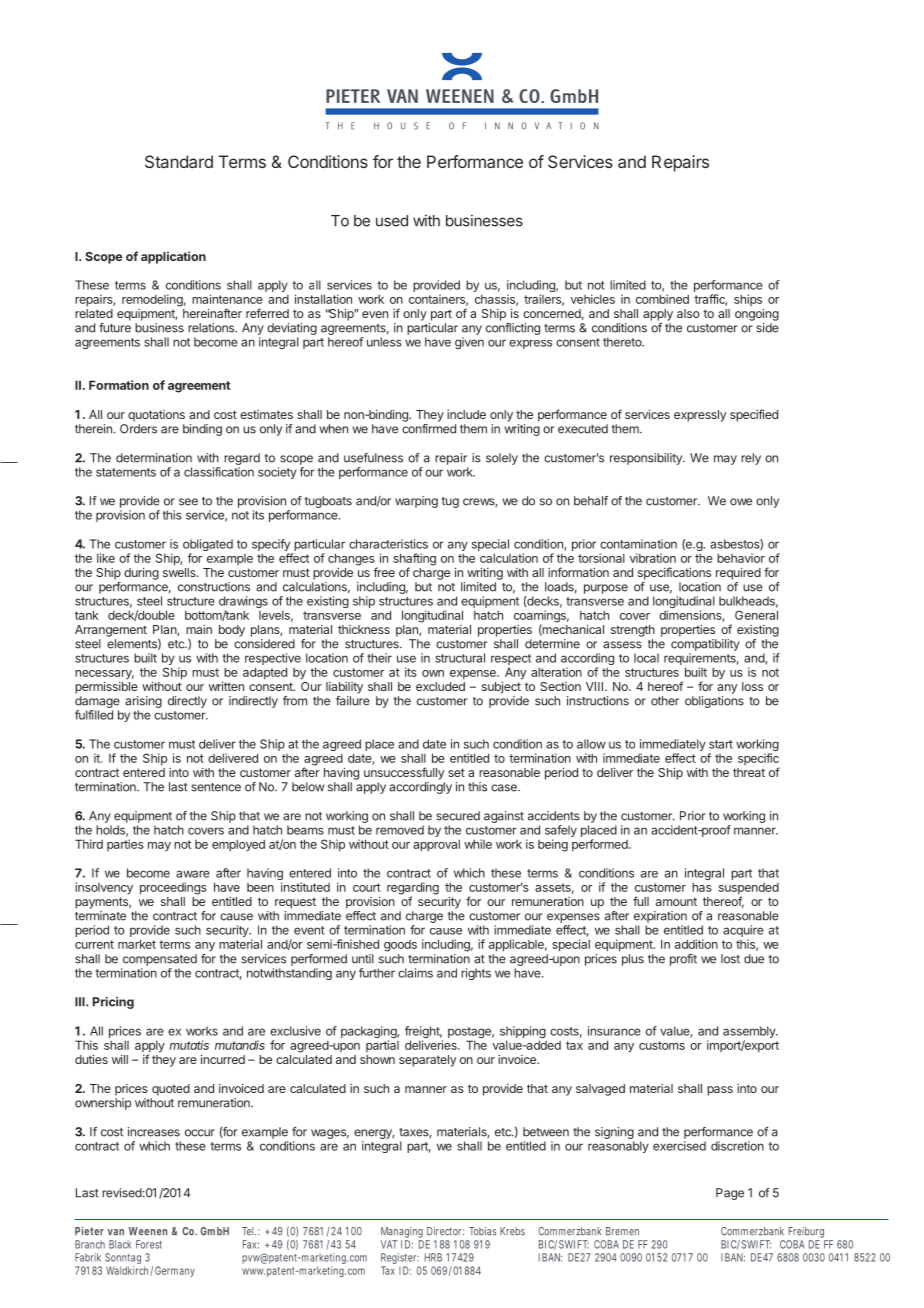  I want to click on combined, so click(662, 299).
